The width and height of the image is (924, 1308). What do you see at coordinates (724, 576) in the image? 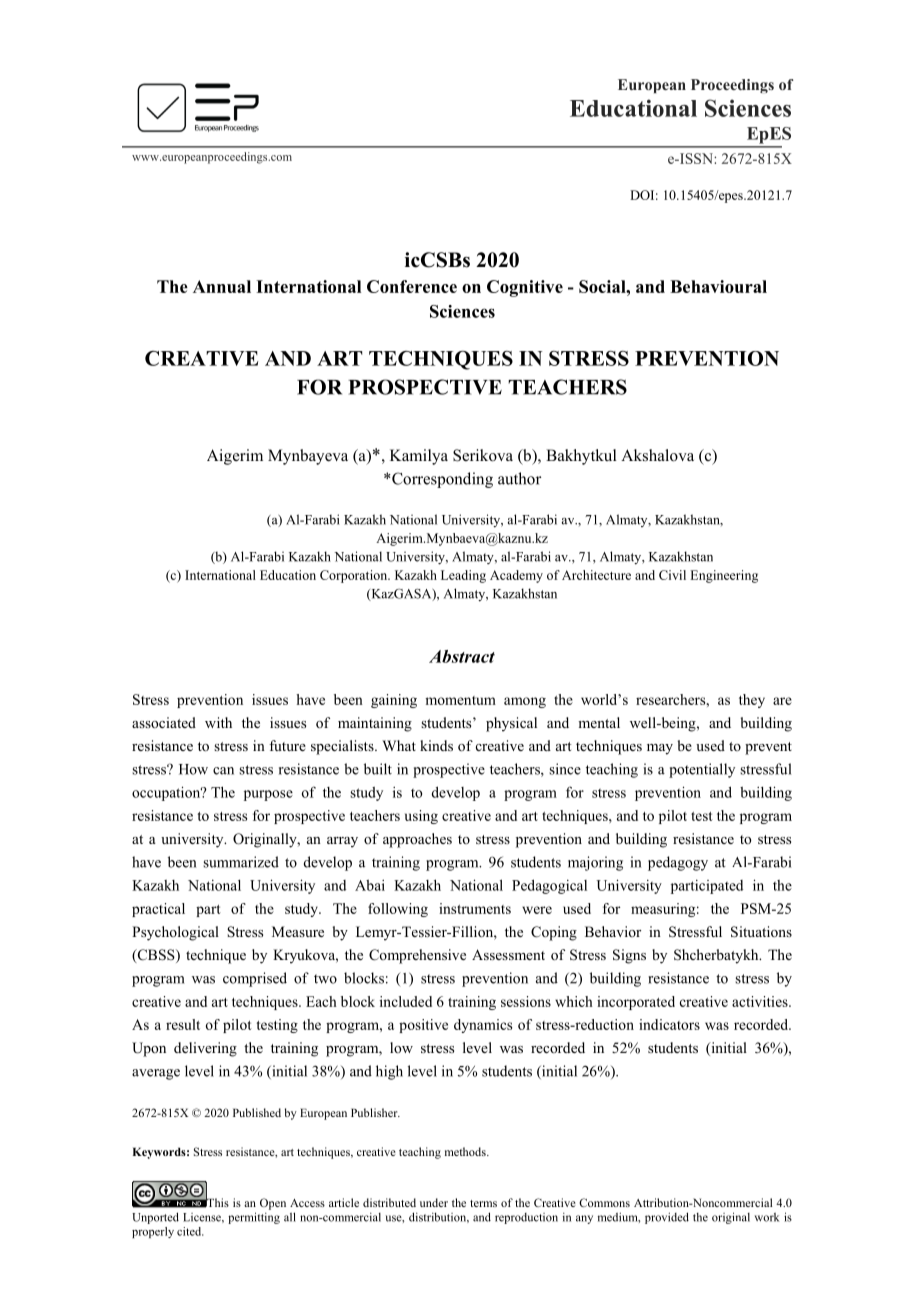
I see `Engineering` at bounding box center [724, 576].
